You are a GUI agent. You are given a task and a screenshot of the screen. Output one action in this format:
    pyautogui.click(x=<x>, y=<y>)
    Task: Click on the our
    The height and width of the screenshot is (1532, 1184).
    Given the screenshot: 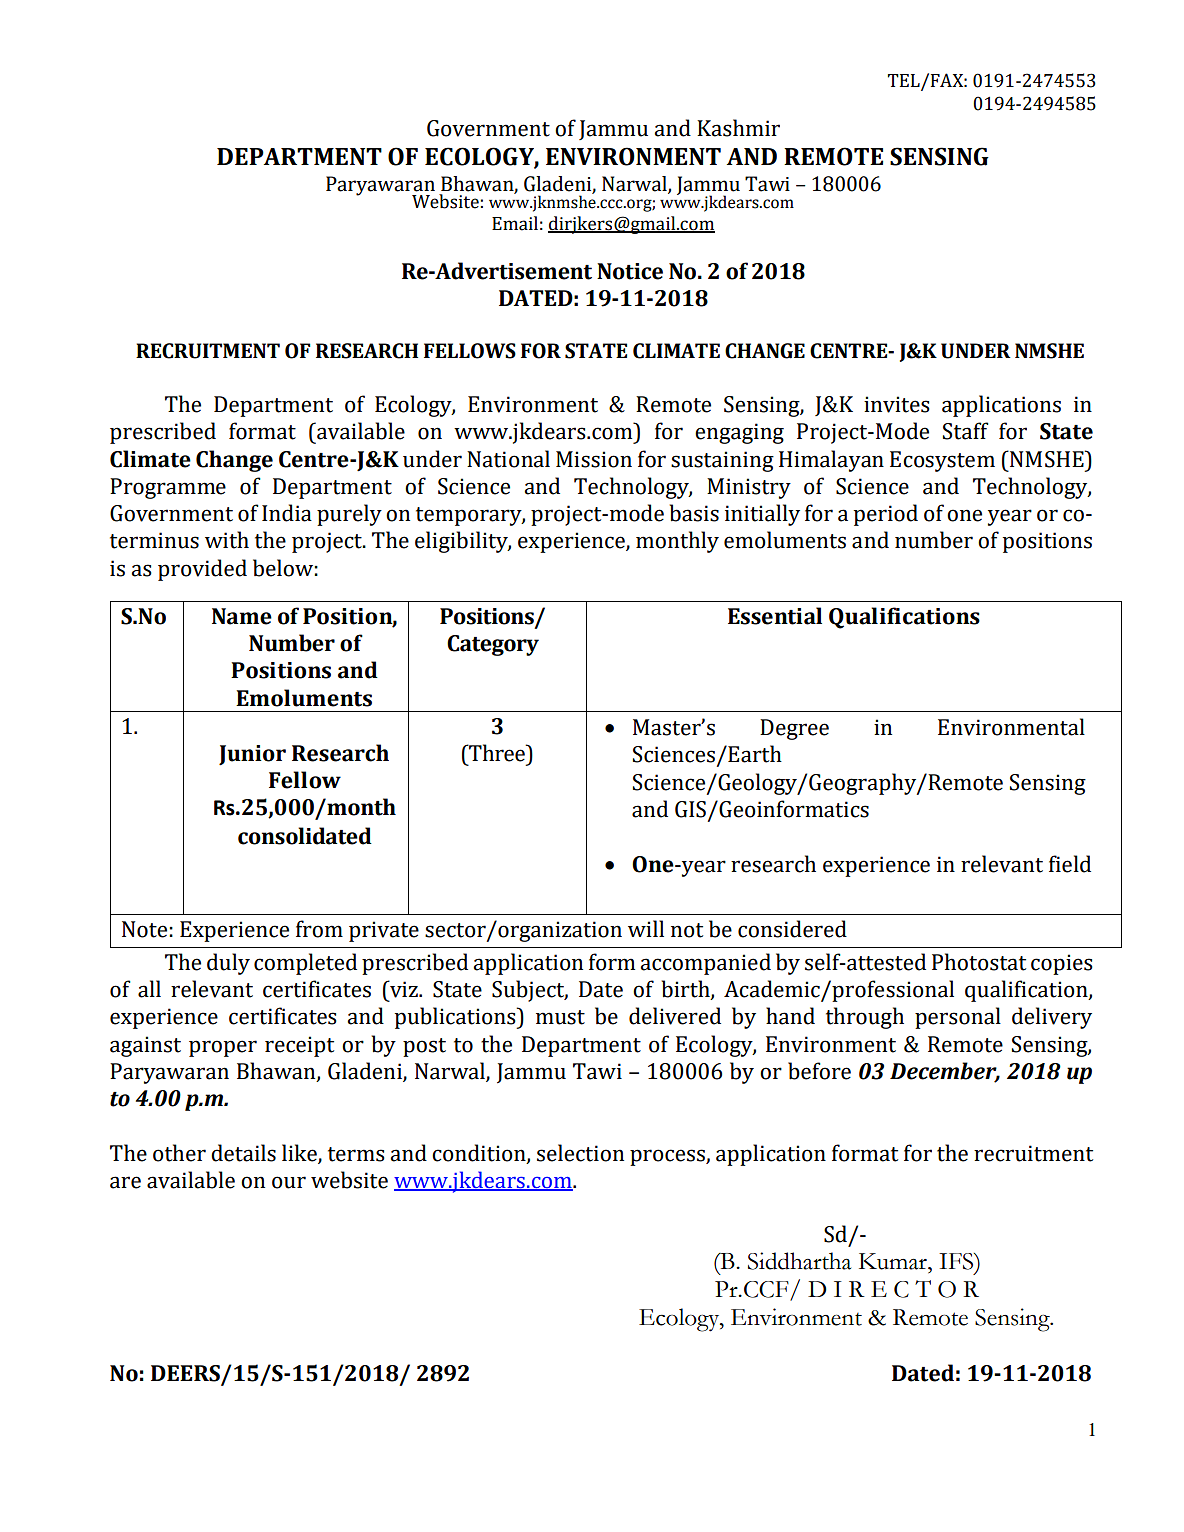 What is the action you would take?
    pyautogui.click(x=289, y=1182)
